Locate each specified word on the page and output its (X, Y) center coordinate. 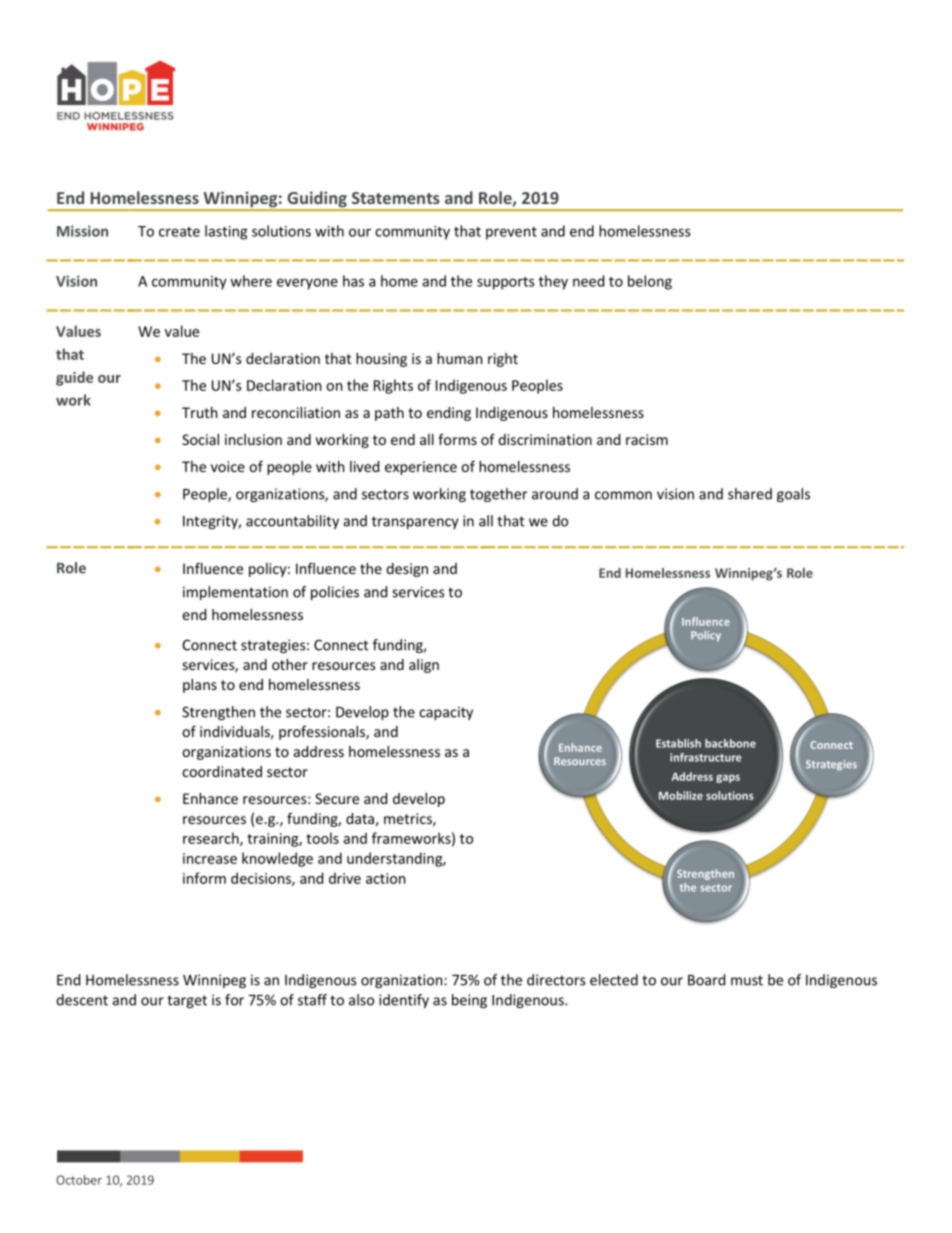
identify (404, 1001)
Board (706, 980)
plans (200, 686)
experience (421, 468)
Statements (396, 198)
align (424, 666)
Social (200, 439)
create (179, 232)
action (385, 878)
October (79, 1180)
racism (647, 439)
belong (650, 282)
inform (204, 878)
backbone (730, 743)
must (747, 980)
